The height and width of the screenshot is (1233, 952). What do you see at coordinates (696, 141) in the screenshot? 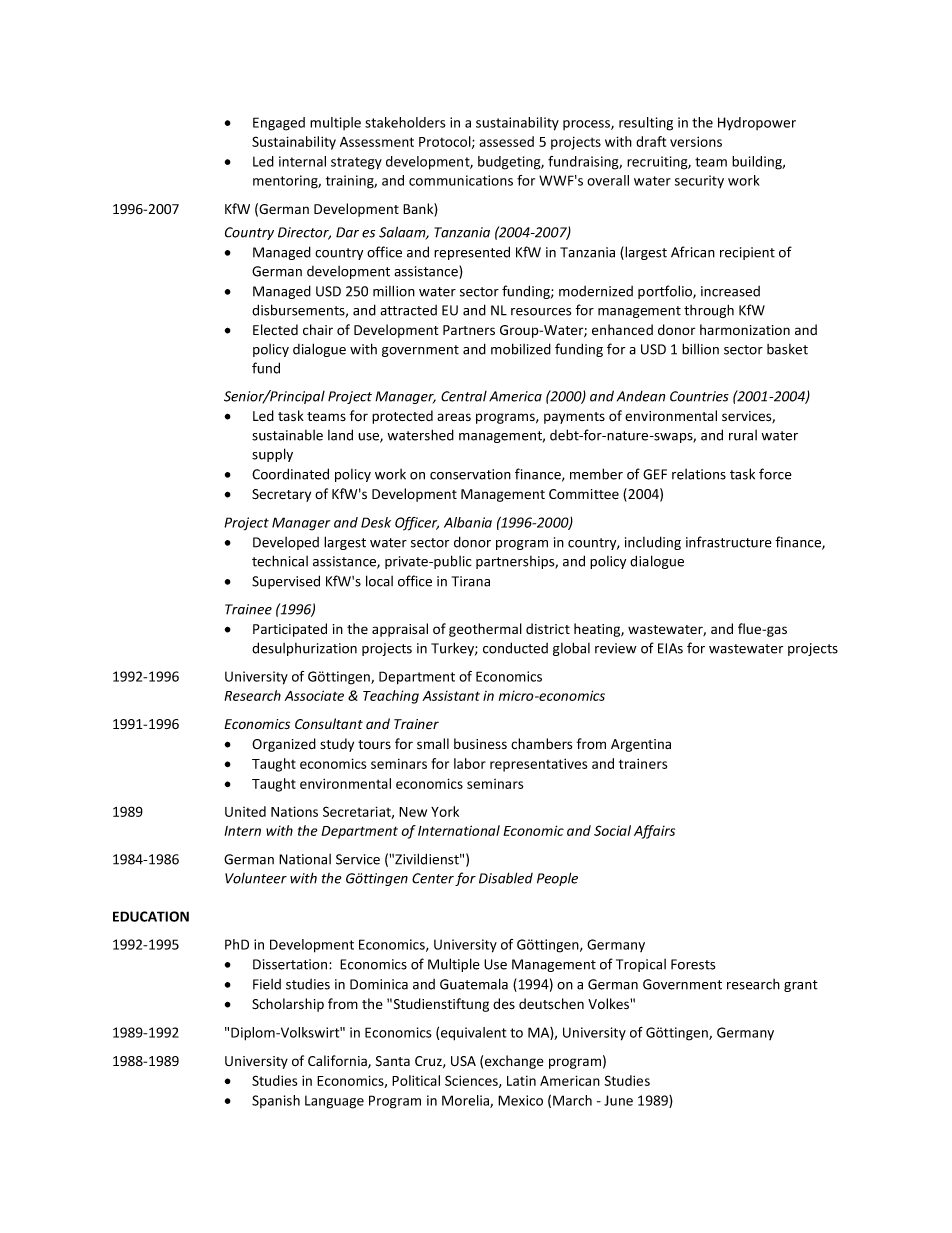
I see `versions` at bounding box center [696, 141].
